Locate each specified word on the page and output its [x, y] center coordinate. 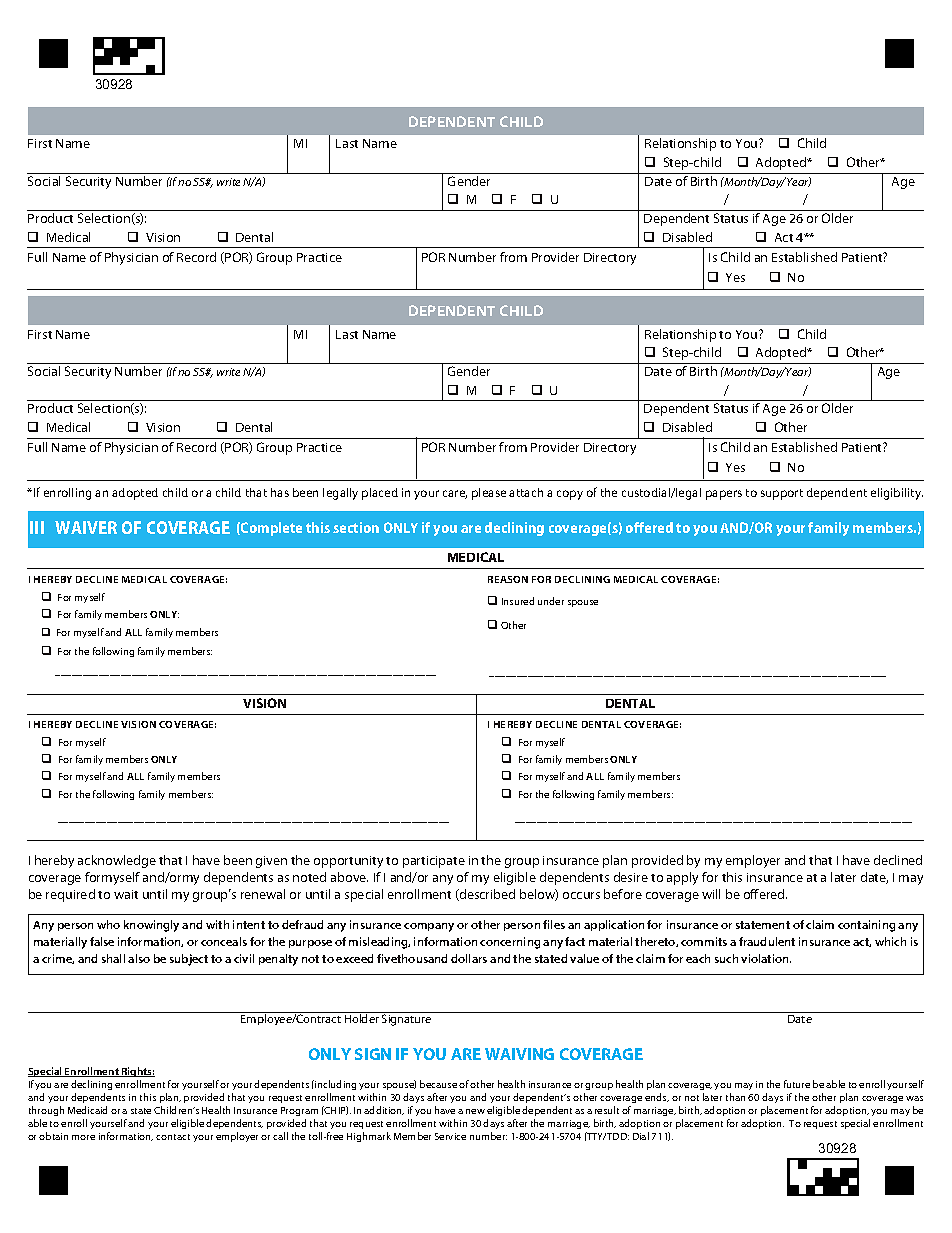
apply [682, 878]
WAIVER [86, 527]
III [37, 527]
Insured [518, 601]
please [489, 494]
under [551, 601]
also [139, 958]
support [782, 494]
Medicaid [87, 1110]
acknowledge [117, 861]
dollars [469, 958]
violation [766, 958]
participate [434, 862]
